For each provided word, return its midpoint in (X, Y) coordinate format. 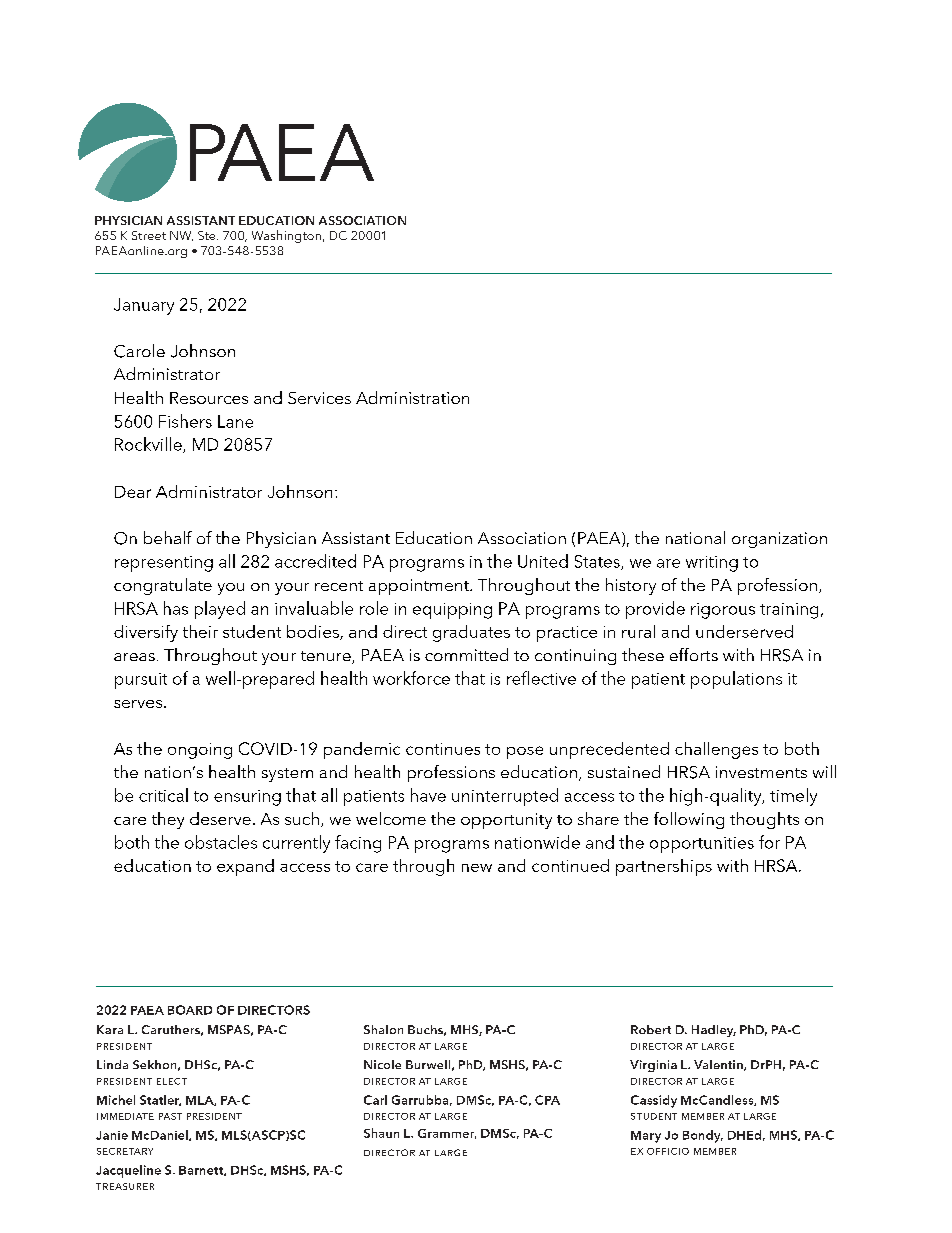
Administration (412, 397)
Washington (286, 236)
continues (443, 749)
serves (138, 704)
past (170, 1116)
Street (149, 235)
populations (736, 680)
